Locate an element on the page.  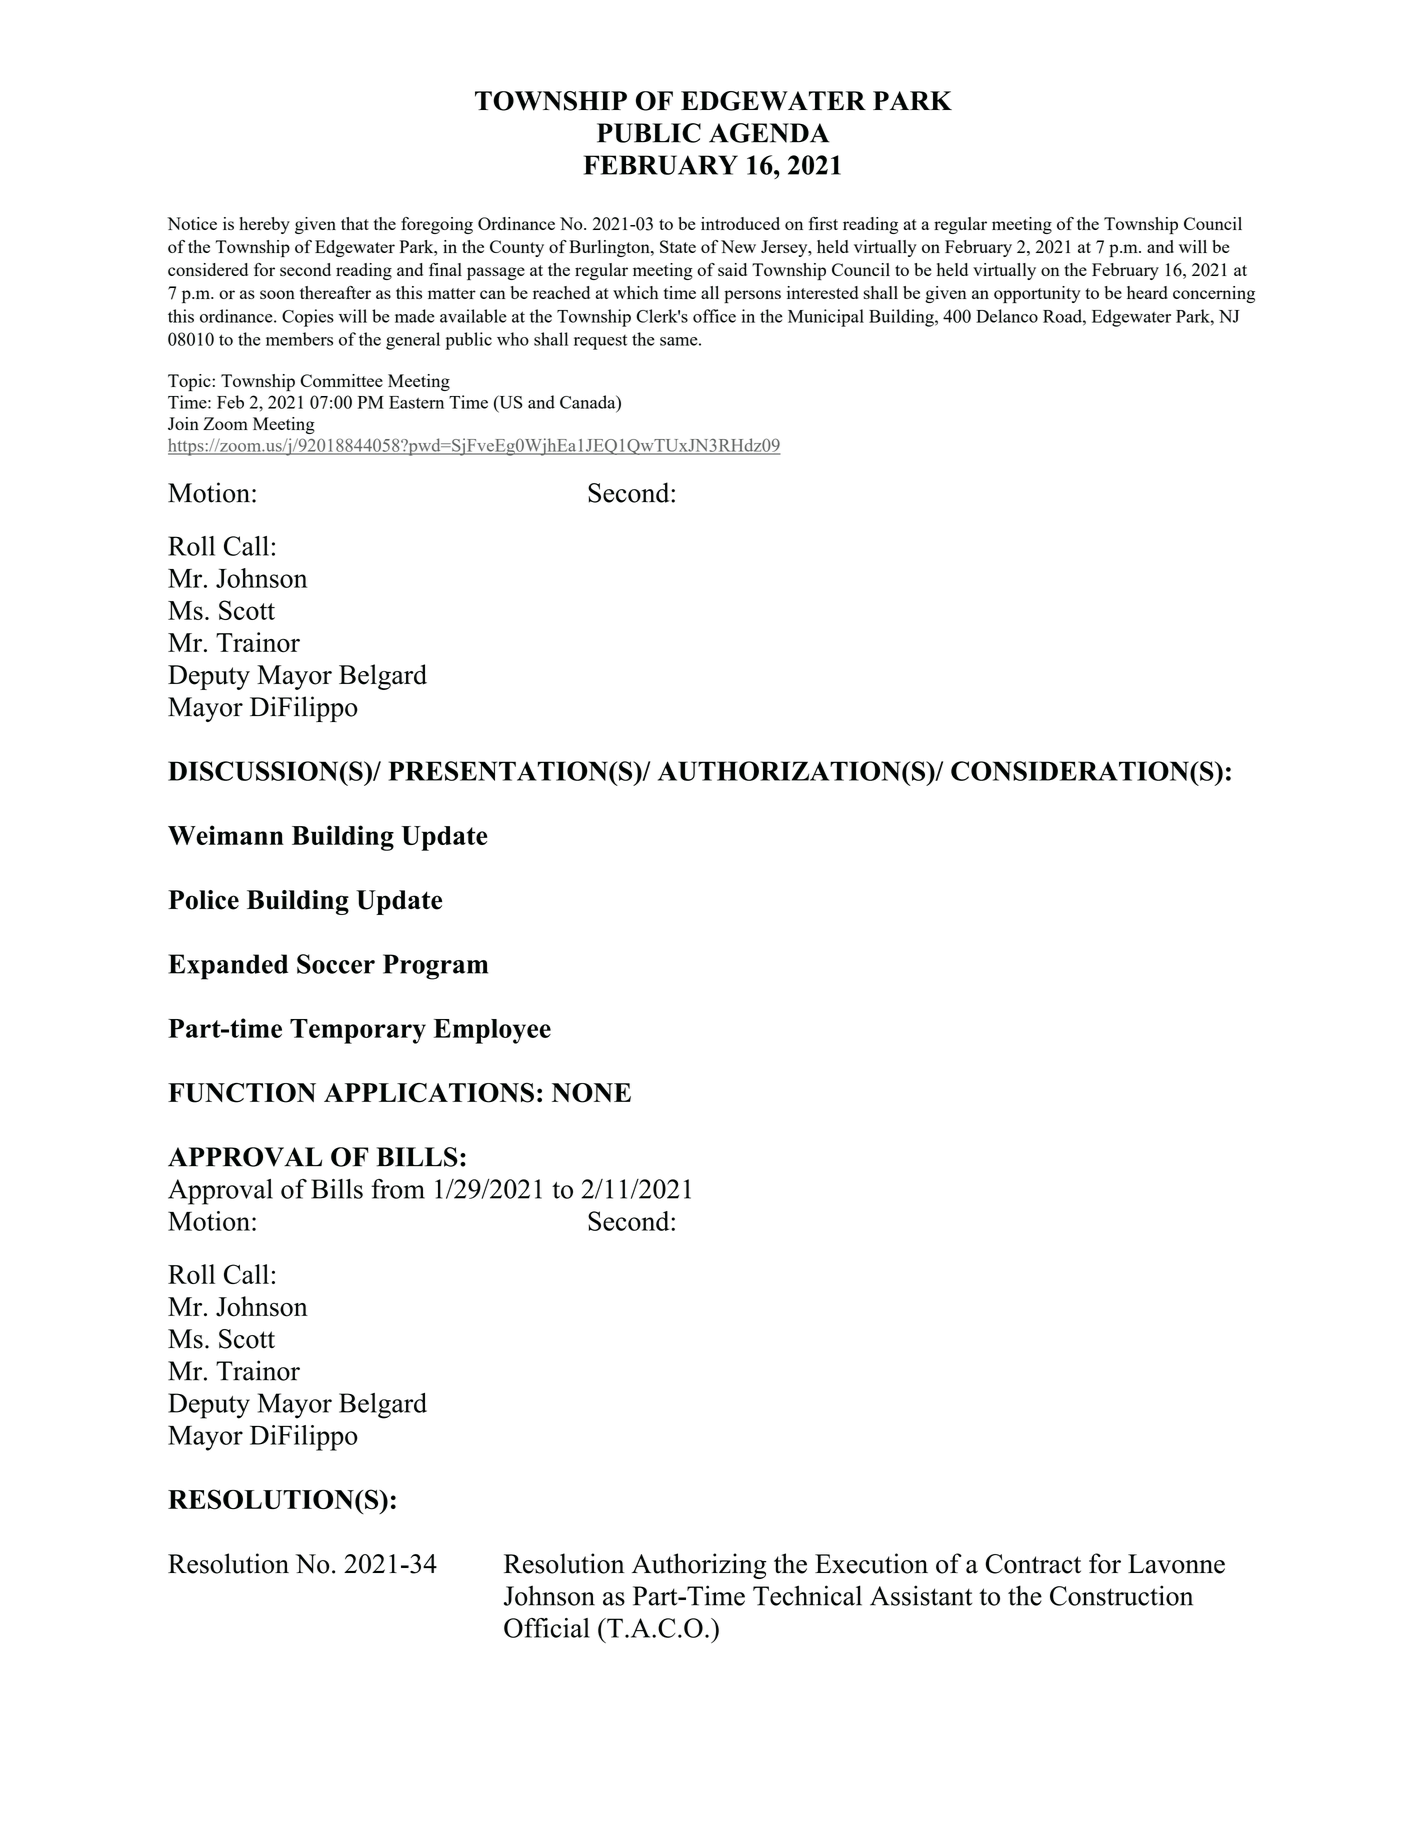
Official is located at coordinates (547, 1628).
